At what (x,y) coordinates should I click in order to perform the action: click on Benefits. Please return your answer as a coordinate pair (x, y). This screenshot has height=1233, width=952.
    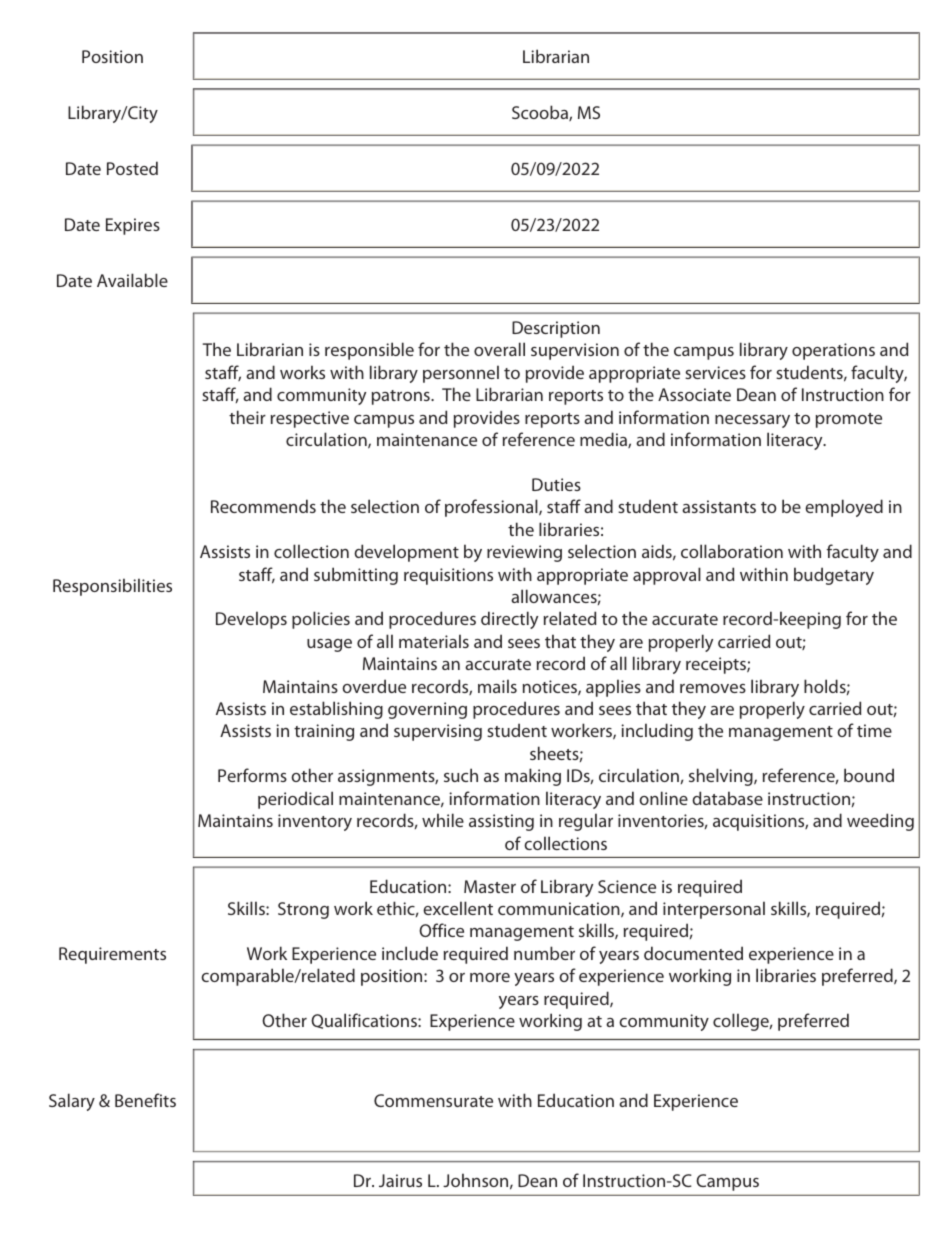
    Looking at the image, I should click on (145, 1100).
